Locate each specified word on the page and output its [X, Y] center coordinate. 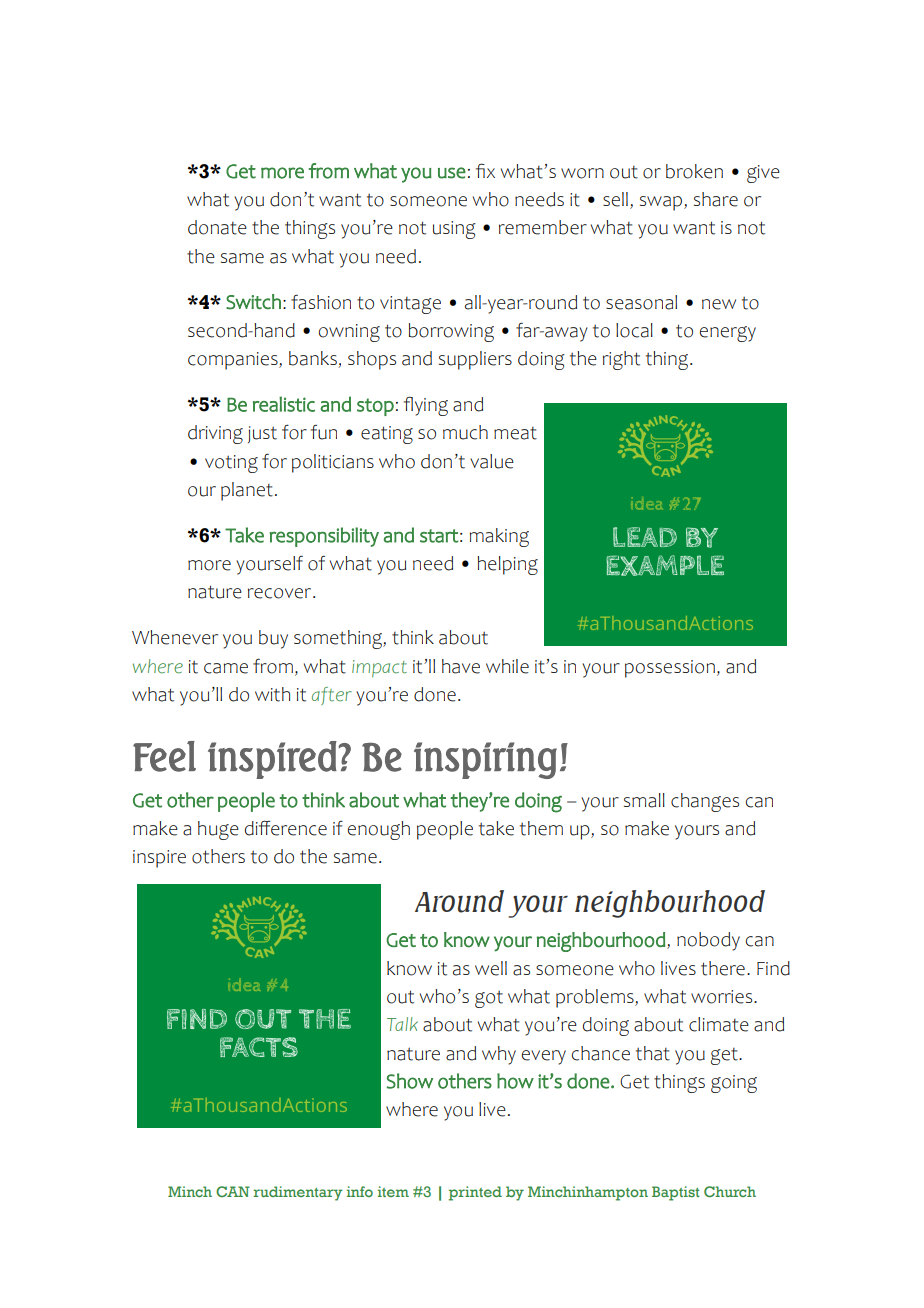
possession [670, 669]
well [491, 968]
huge [218, 830]
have [461, 666]
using [454, 230]
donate [217, 227]
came [226, 668]
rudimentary [298, 1193]
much [465, 432]
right [621, 360]
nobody [708, 941]
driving [215, 434]
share [716, 199]
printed [475, 1193]
